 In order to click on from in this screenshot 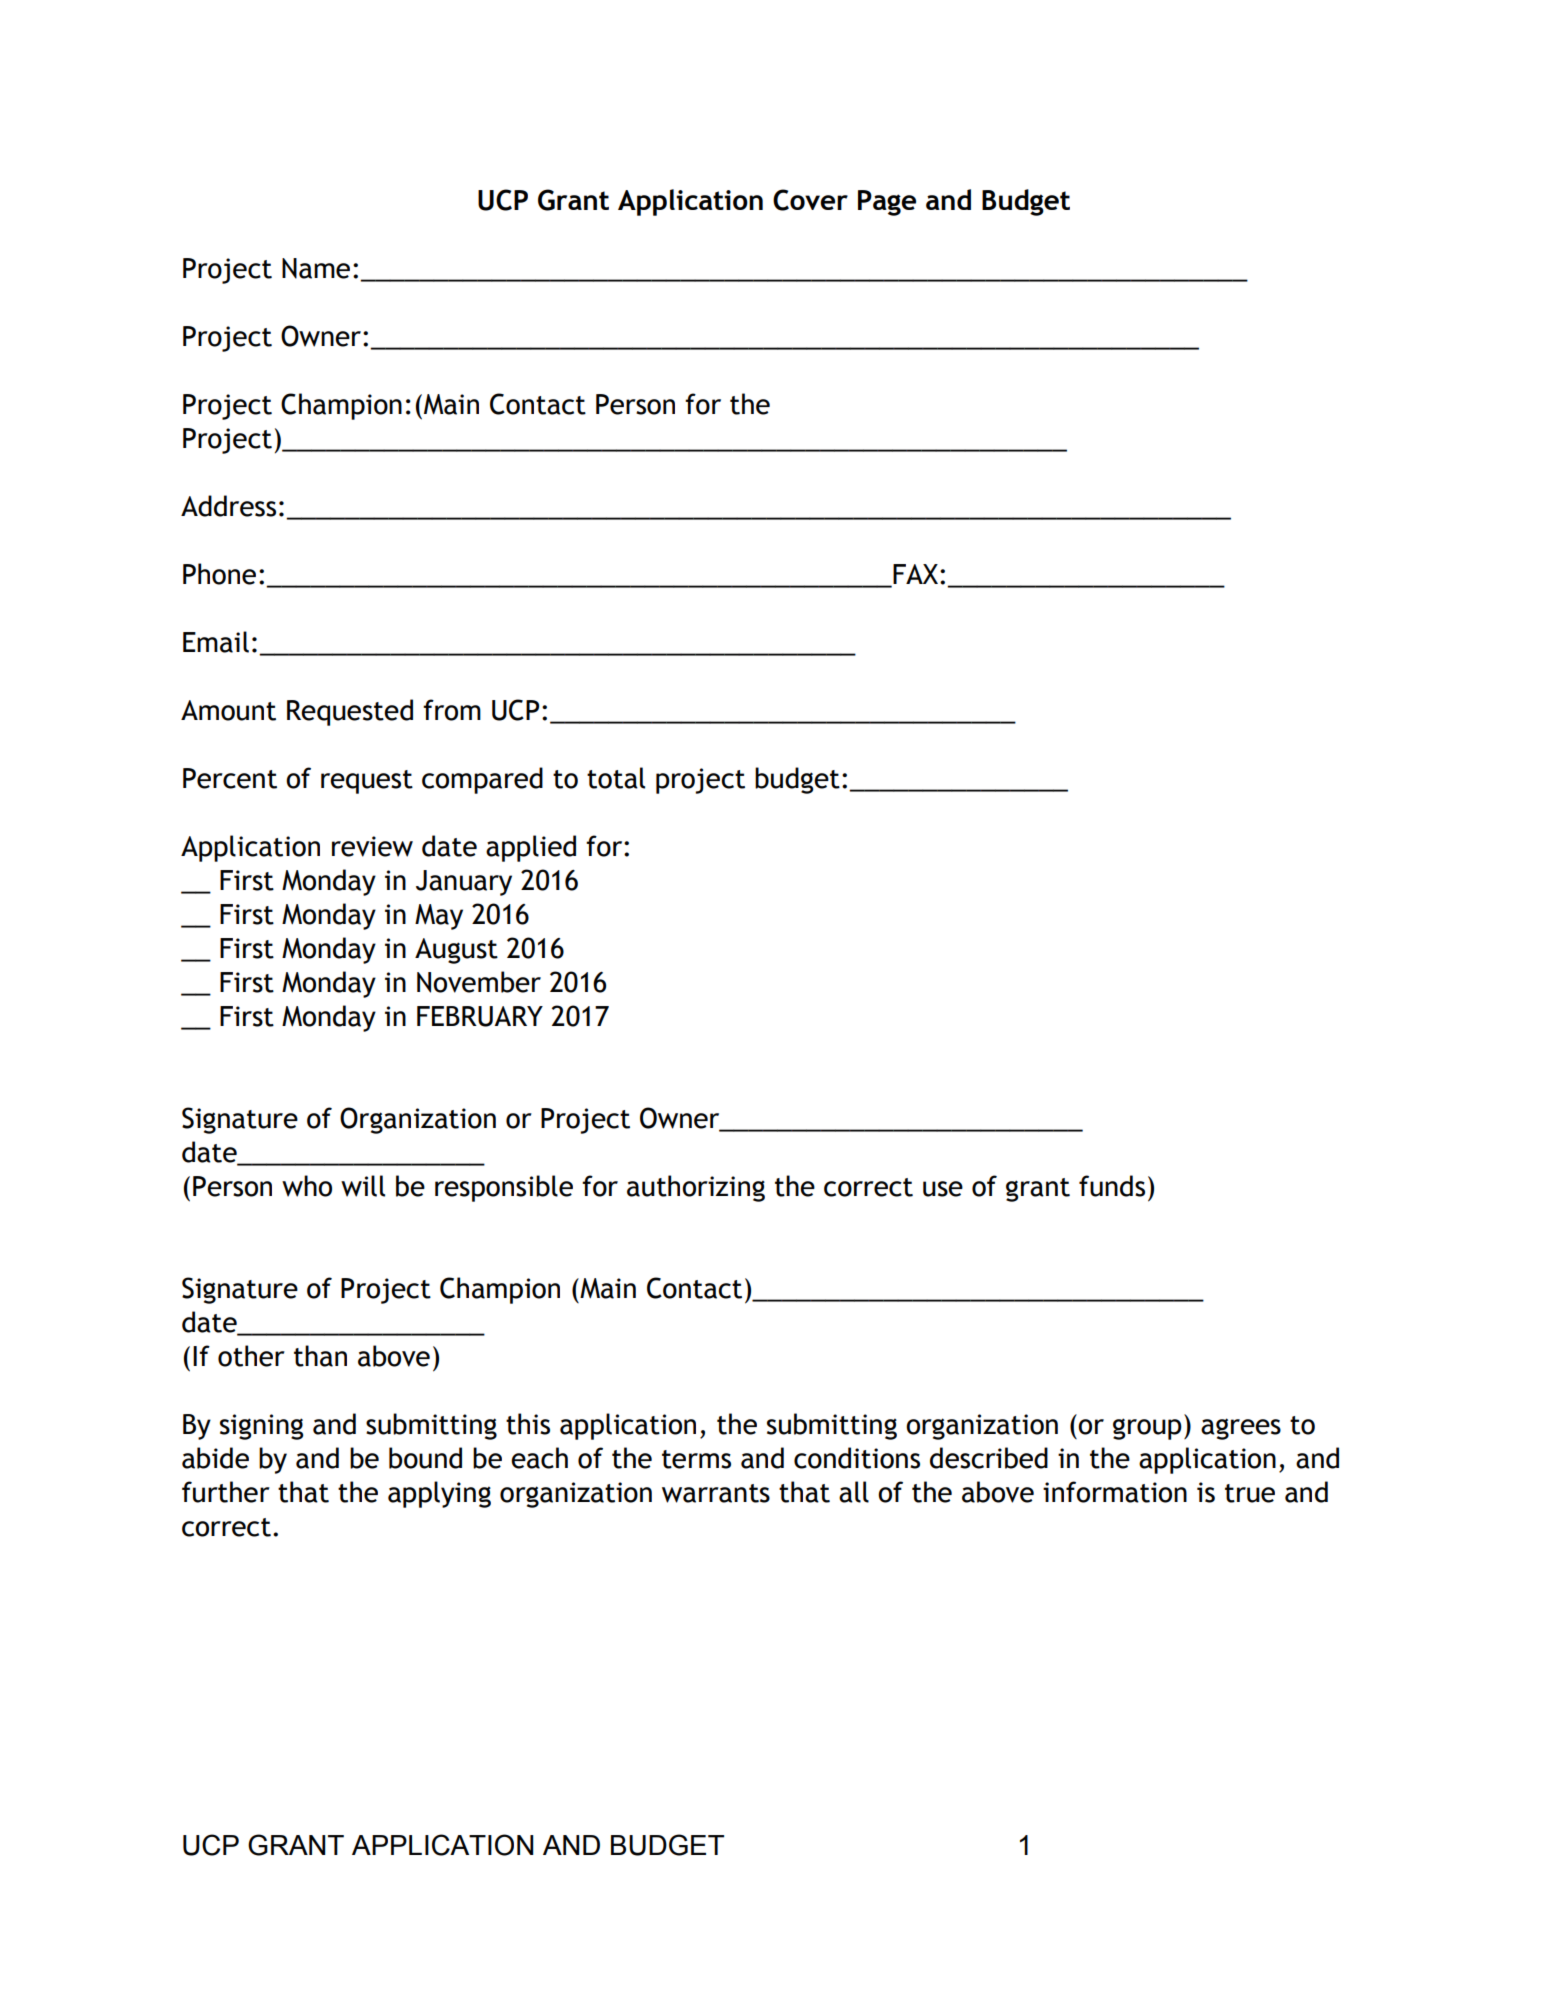, I will do `click(452, 710)`.
